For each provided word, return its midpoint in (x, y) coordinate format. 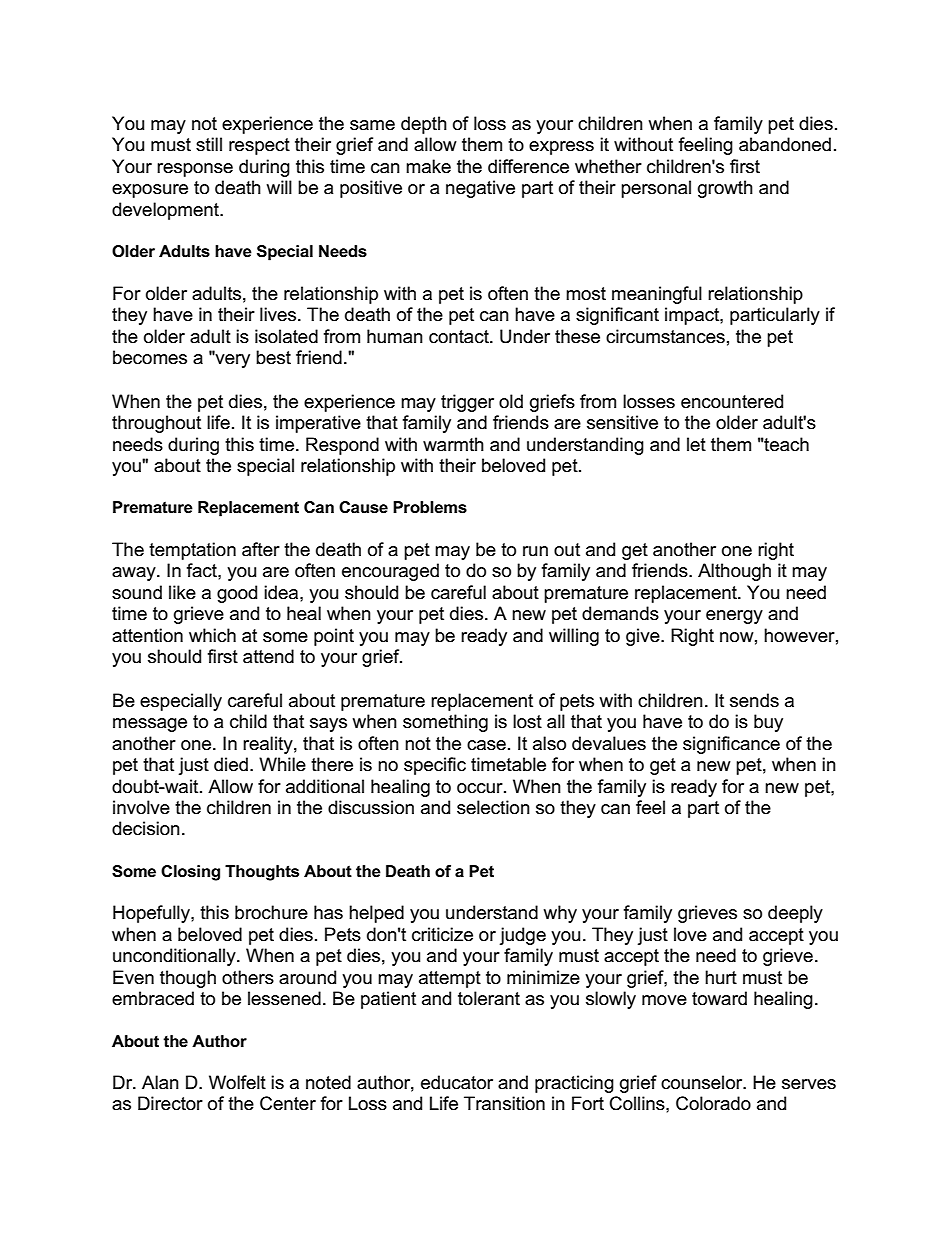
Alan (160, 1082)
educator (457, 1082)
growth (725, 189)
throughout (156, 424)
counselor (703, 1082)
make (428, 166)
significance (731, 745)
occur (481, 788)
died (231, 764)
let (696, 444)
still (209, 144)
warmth (453, 444)
